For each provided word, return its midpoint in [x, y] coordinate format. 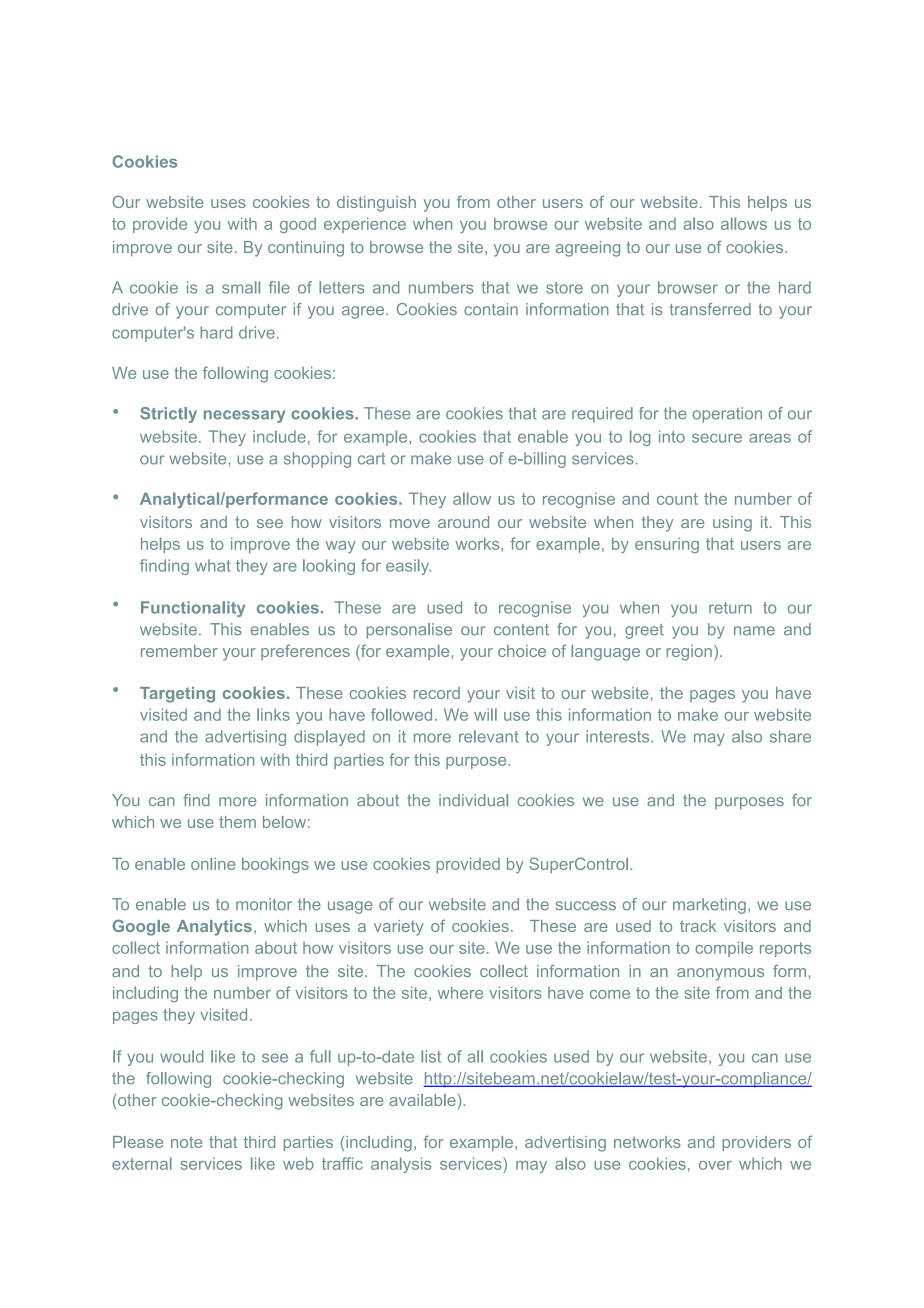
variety [399, 928]
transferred [710, 309]
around [463, 522]
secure [717, 438]
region [689, 653]
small [241, 287]
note [186, 1142]
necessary [244, 416]
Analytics [214, 928]
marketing [709, 906]
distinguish [376, 204]
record [437, 693]
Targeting [177, 695]
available [422, 1100]
